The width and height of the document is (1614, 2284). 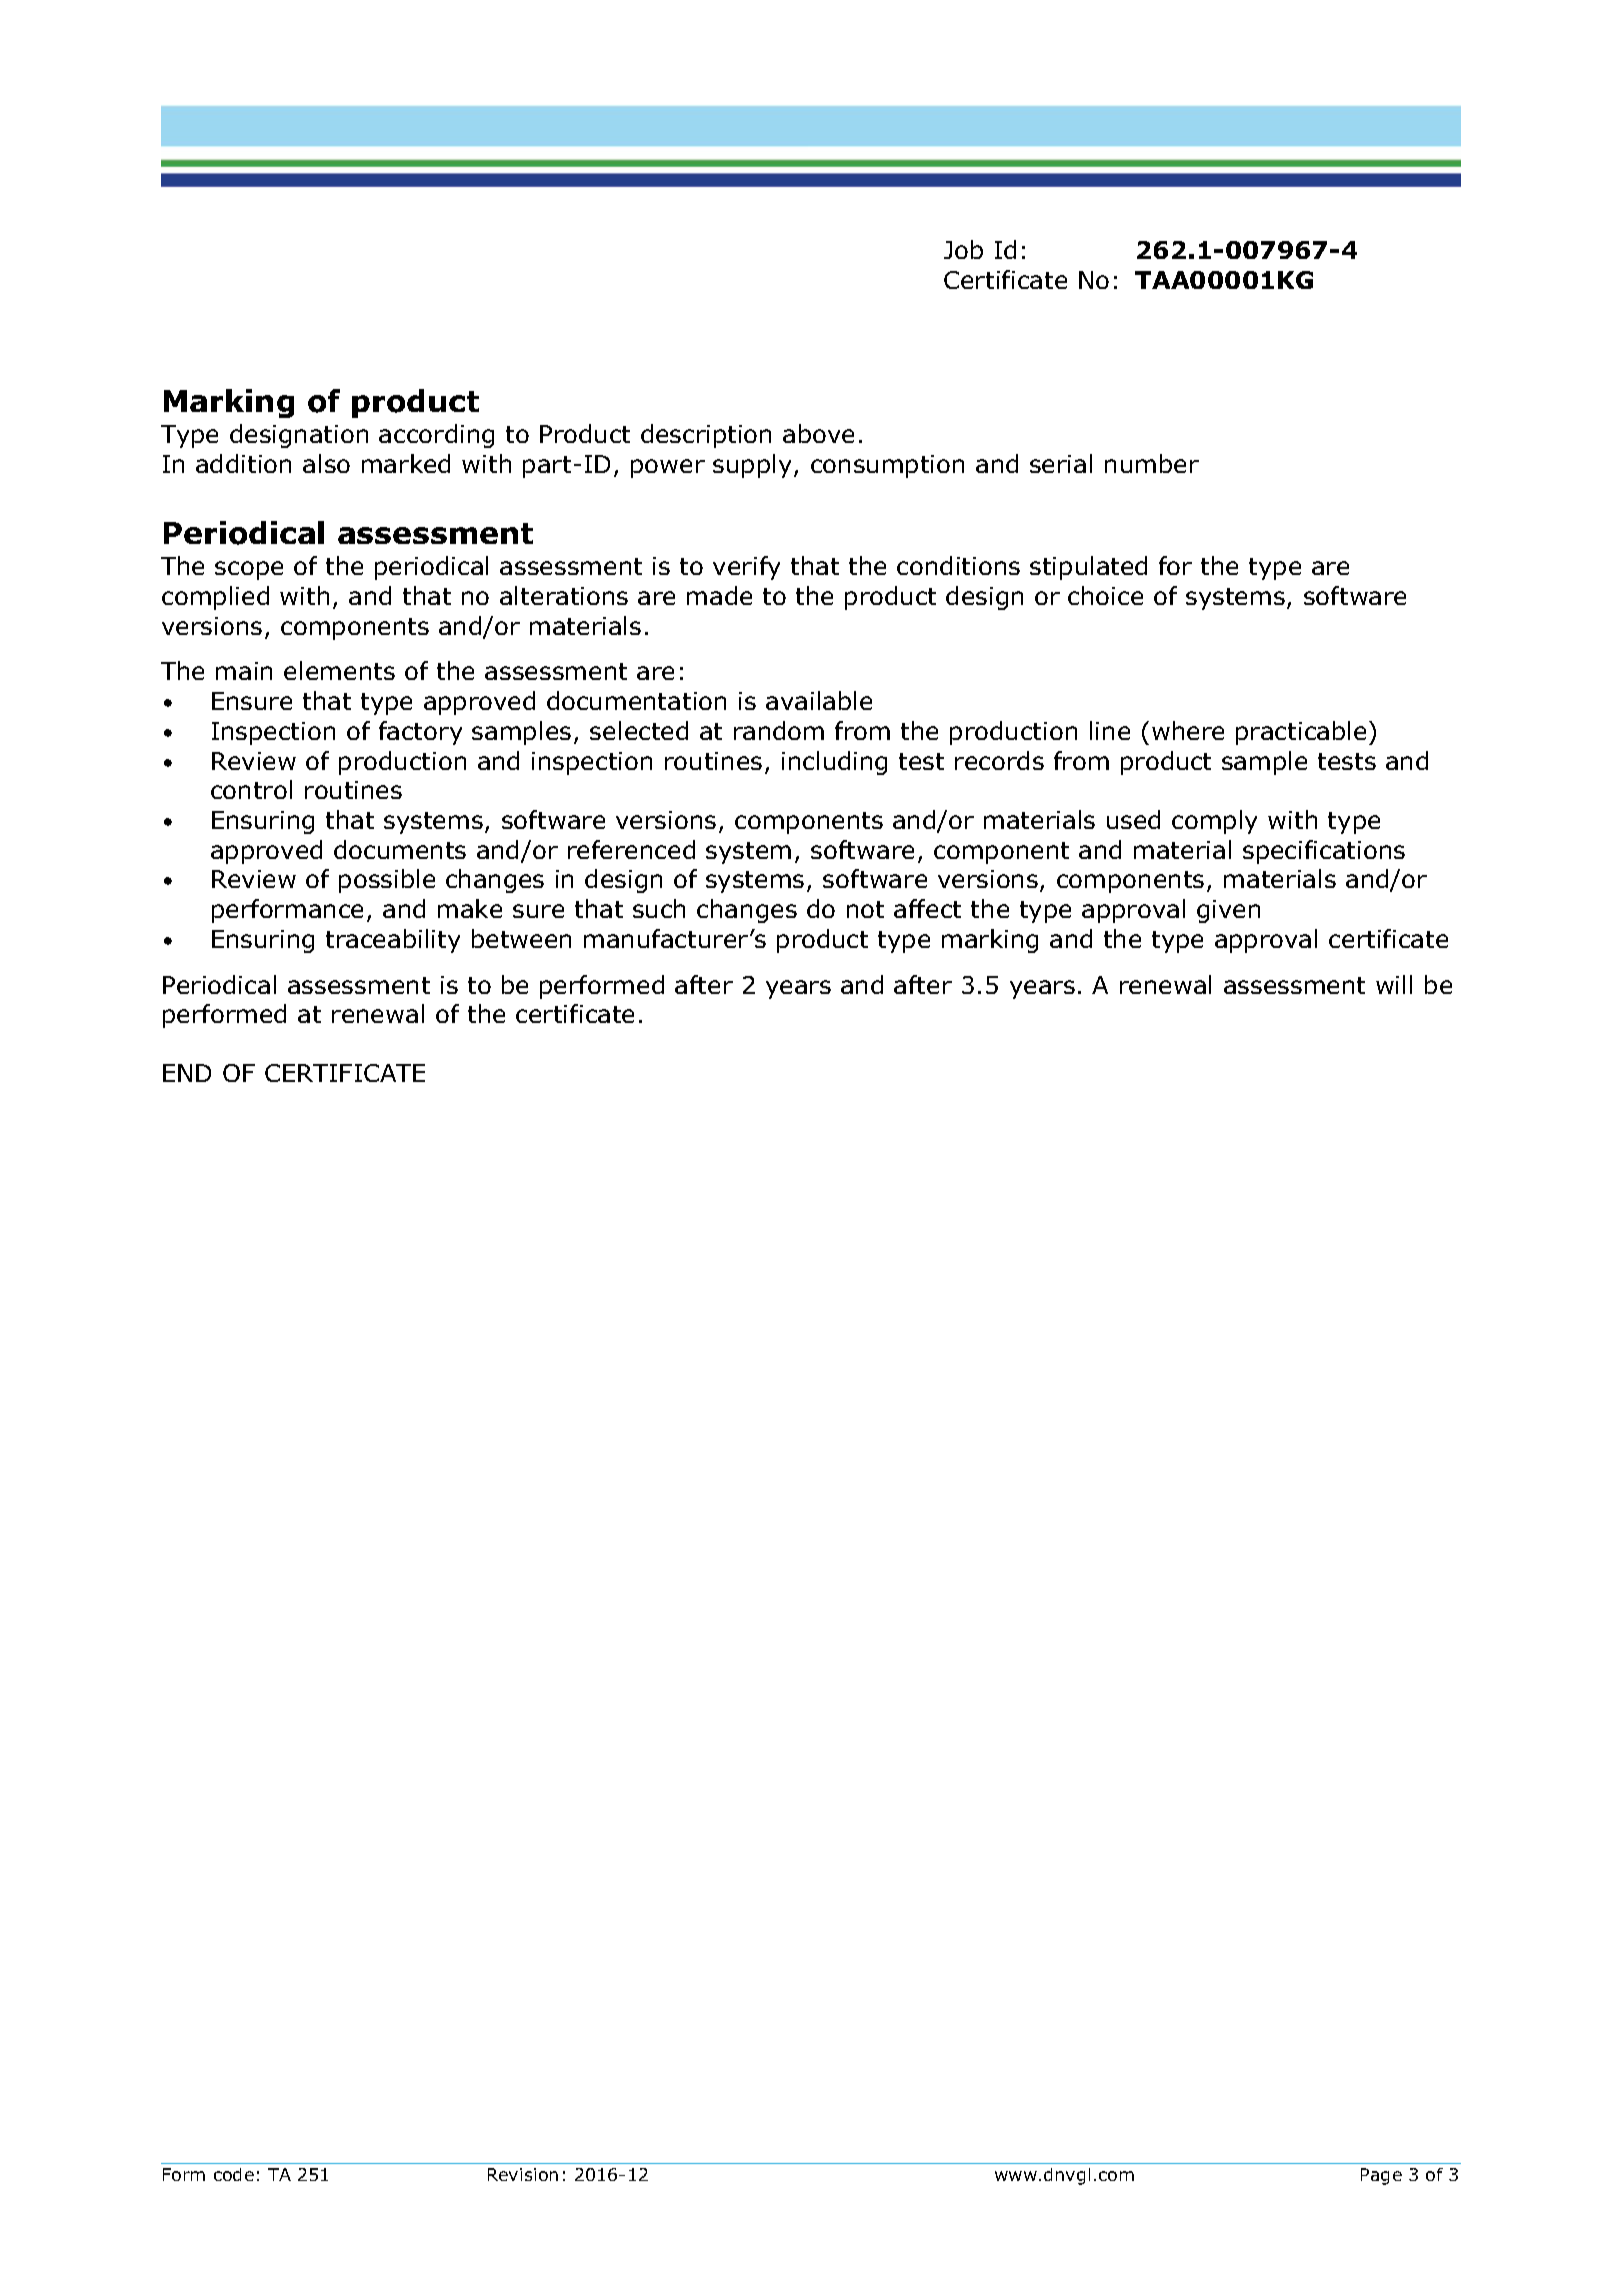 I want to click on will, so click(x=1394, y=984).
